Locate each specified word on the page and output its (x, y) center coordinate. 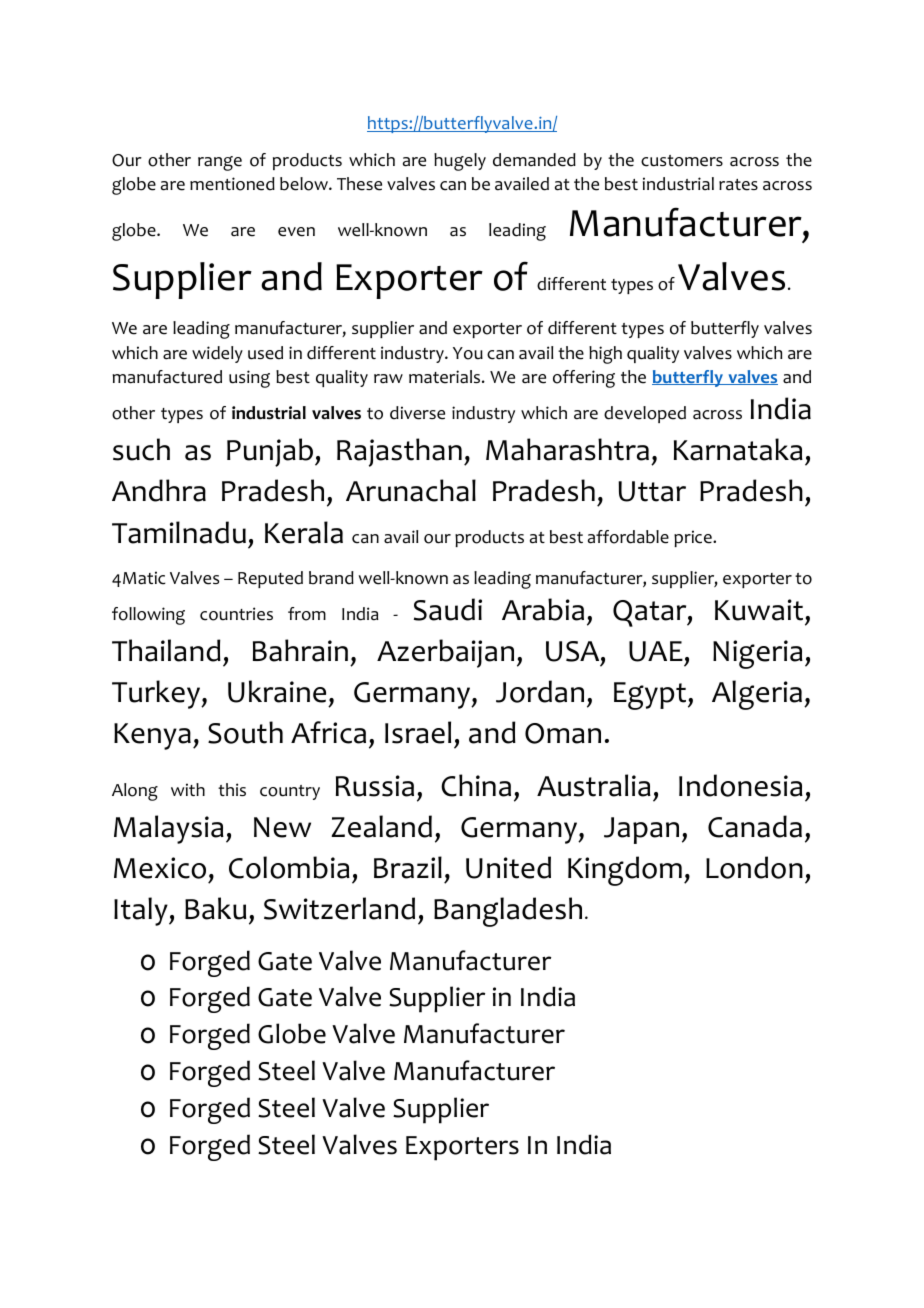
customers (682, 161)
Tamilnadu (179, 532)
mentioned (232, 184)
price (694, 538)
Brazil (408, 867)
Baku (216, 908)
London (754, 867)
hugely (460, 162)
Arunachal (411, 490)
